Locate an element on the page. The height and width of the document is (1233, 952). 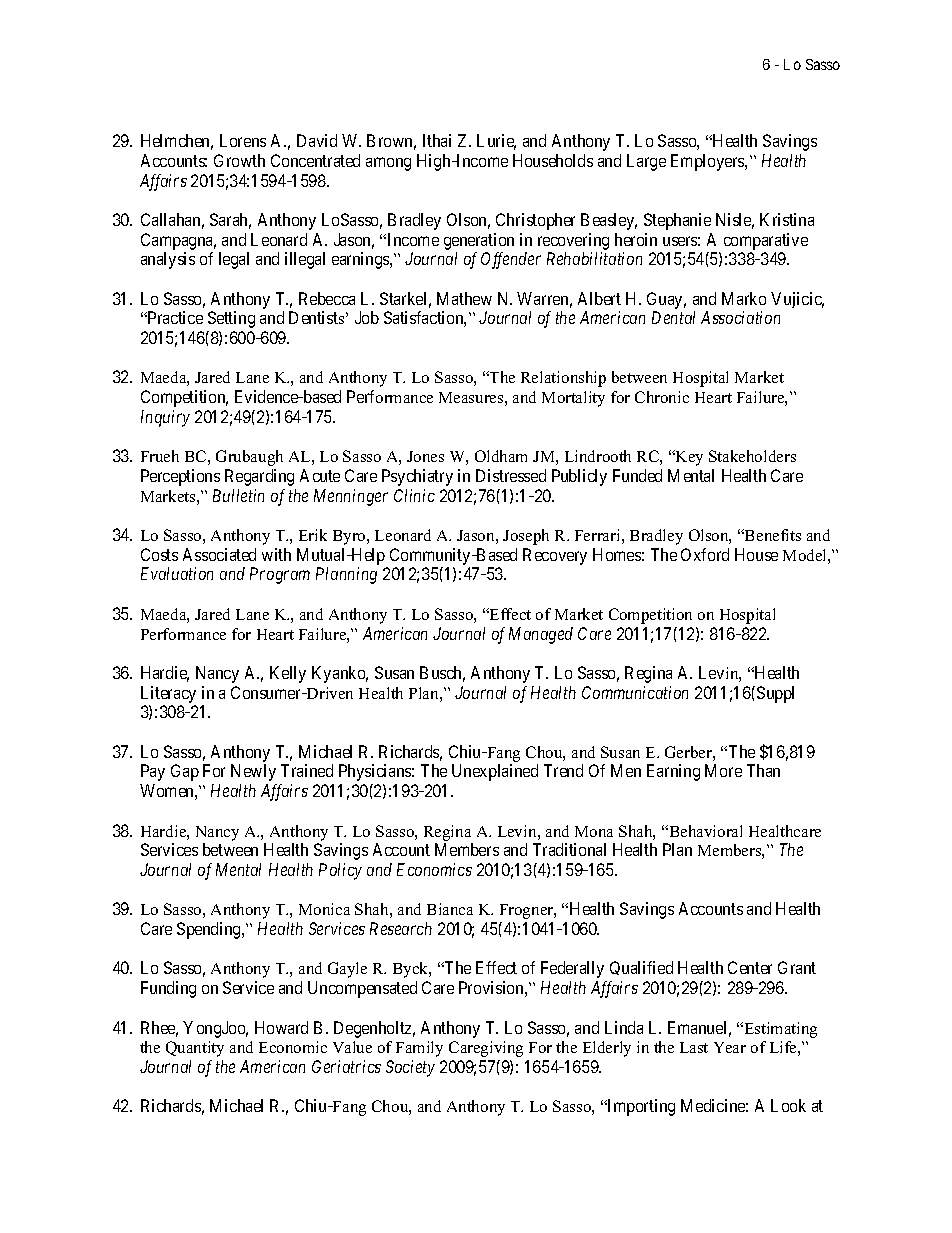
Employers is located at coordinates (708, 162).
